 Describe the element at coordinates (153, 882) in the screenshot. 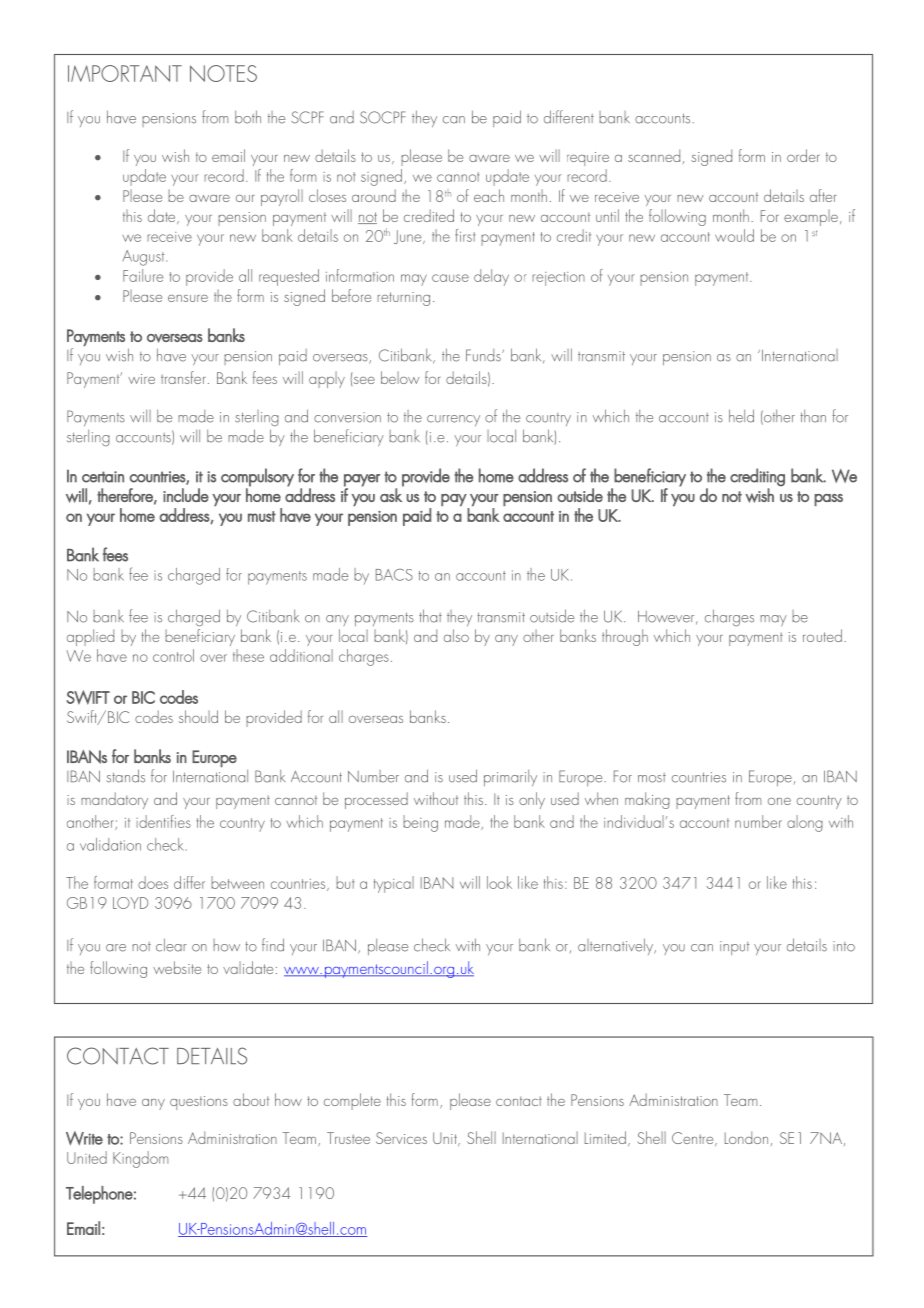

I see `does` at that location.
